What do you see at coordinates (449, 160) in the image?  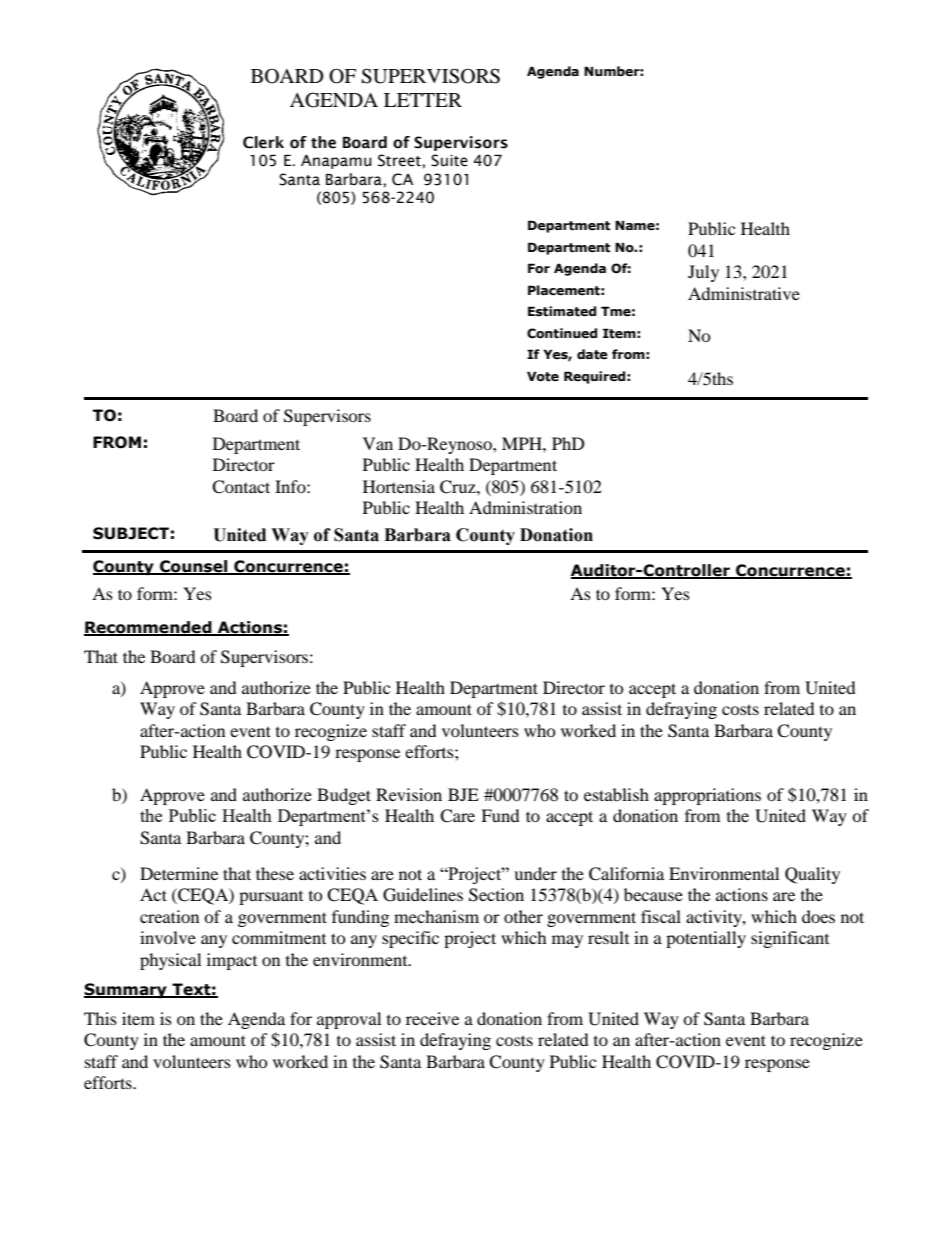 I see `Suite` at bounding box center [449, 160].
